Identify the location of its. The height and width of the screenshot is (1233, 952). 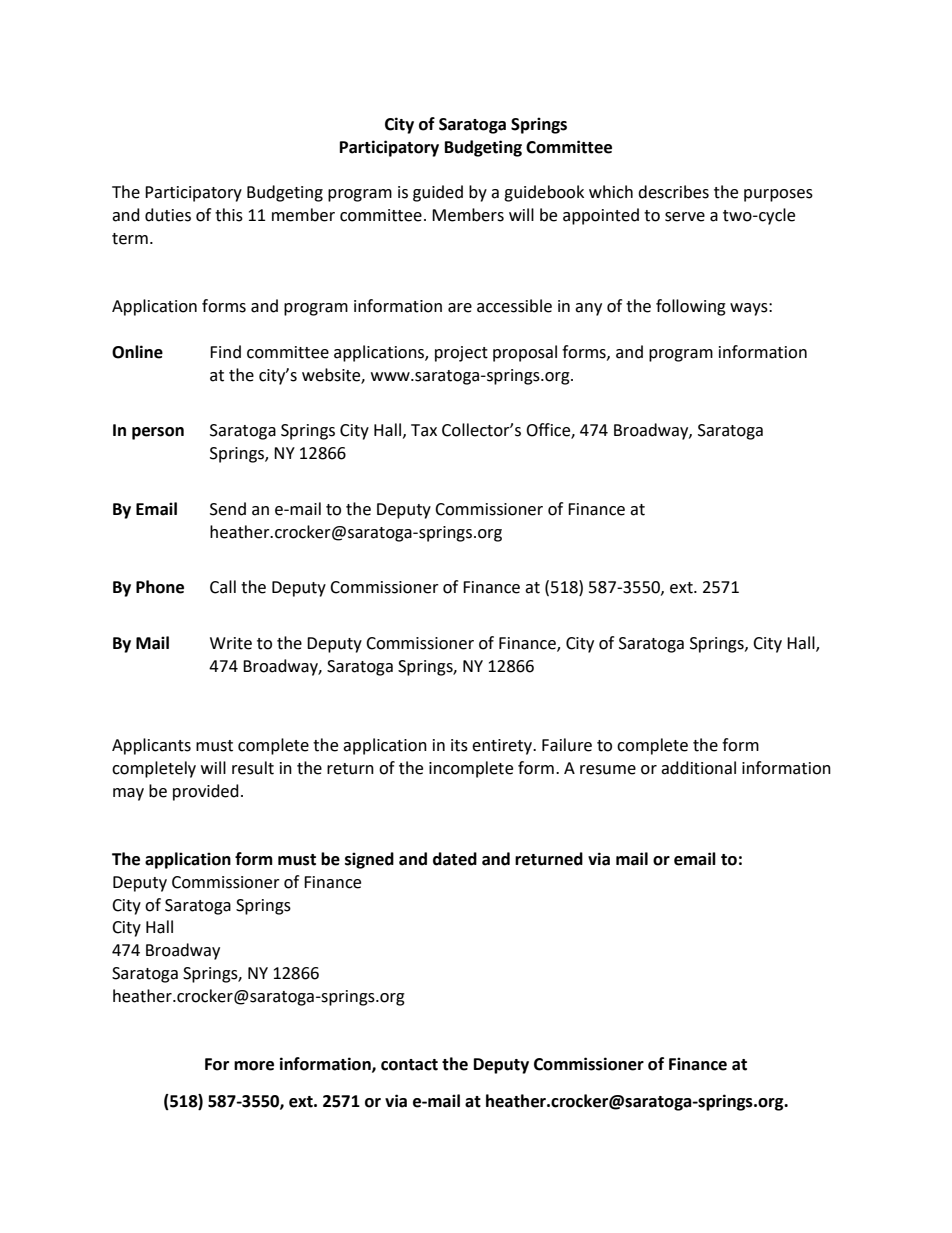
(459, 745).
